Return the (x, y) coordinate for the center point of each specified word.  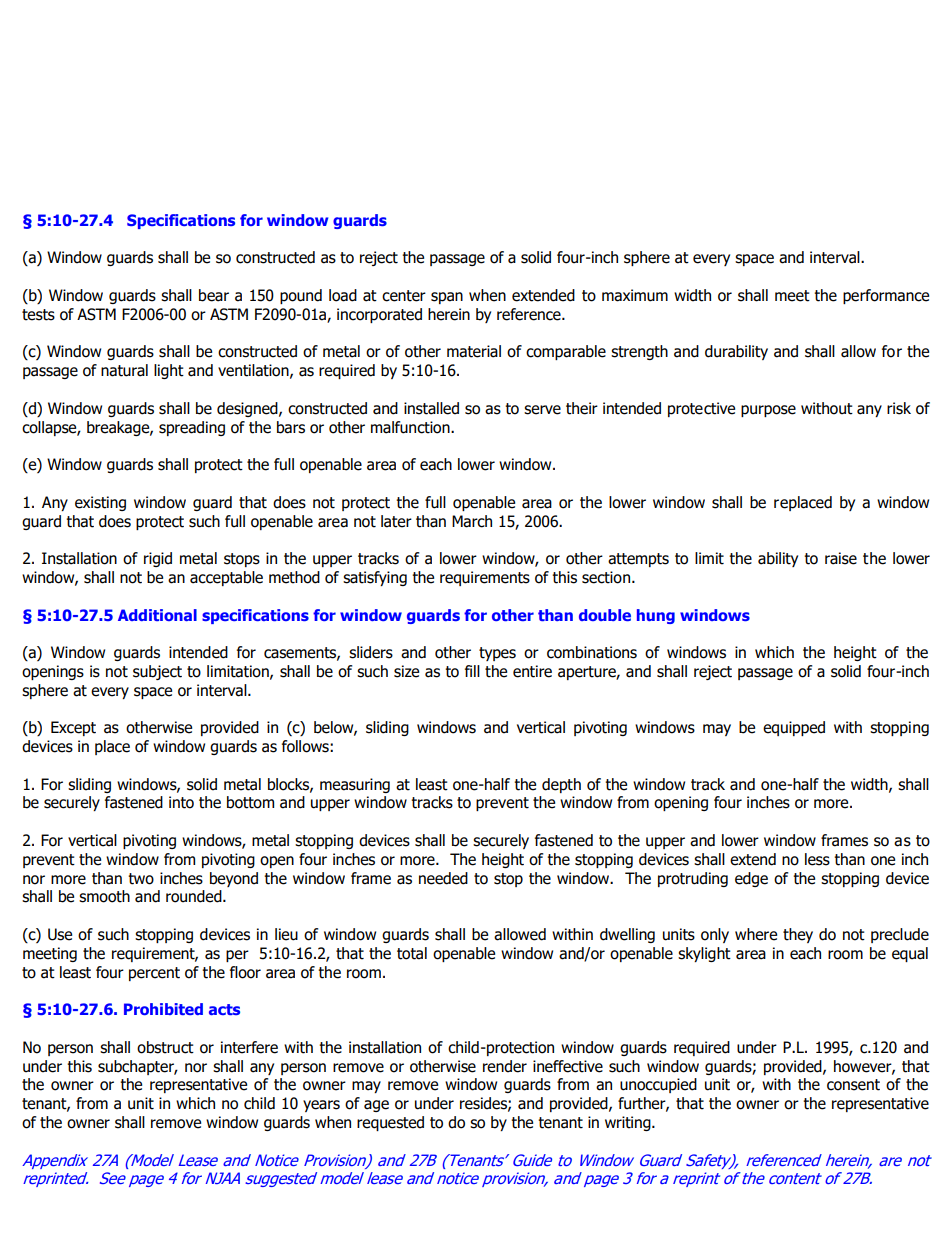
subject (157, 672)
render (505, 1066)
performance (886, 296)
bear (214, 295)
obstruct (165, 1047)
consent (853, 1085)
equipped (794, 728)
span (447, 298)
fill (472, 671)
